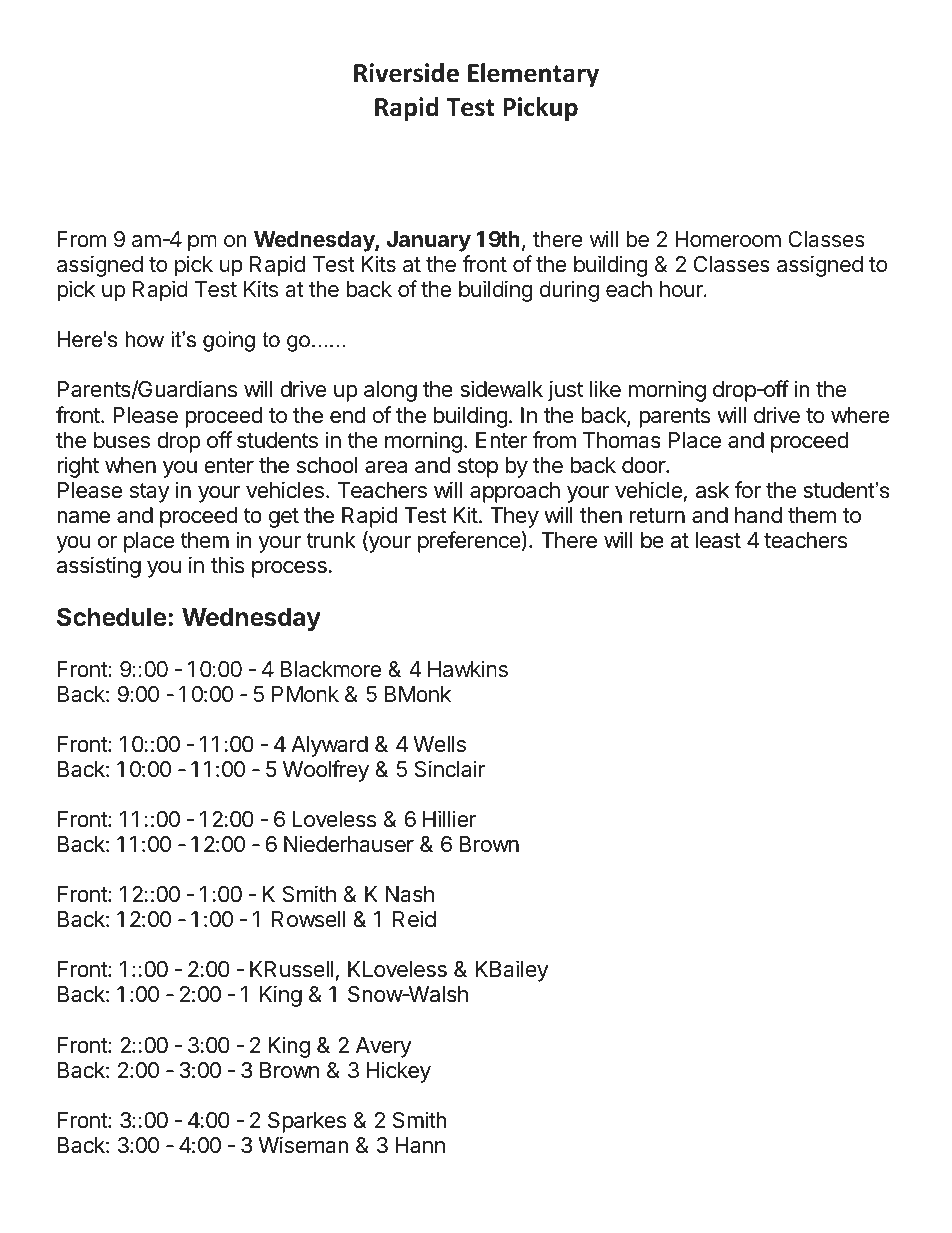  What do you see at coordinates (718, 540) in the document?
I see `least` at bounding box center [718, 540].
